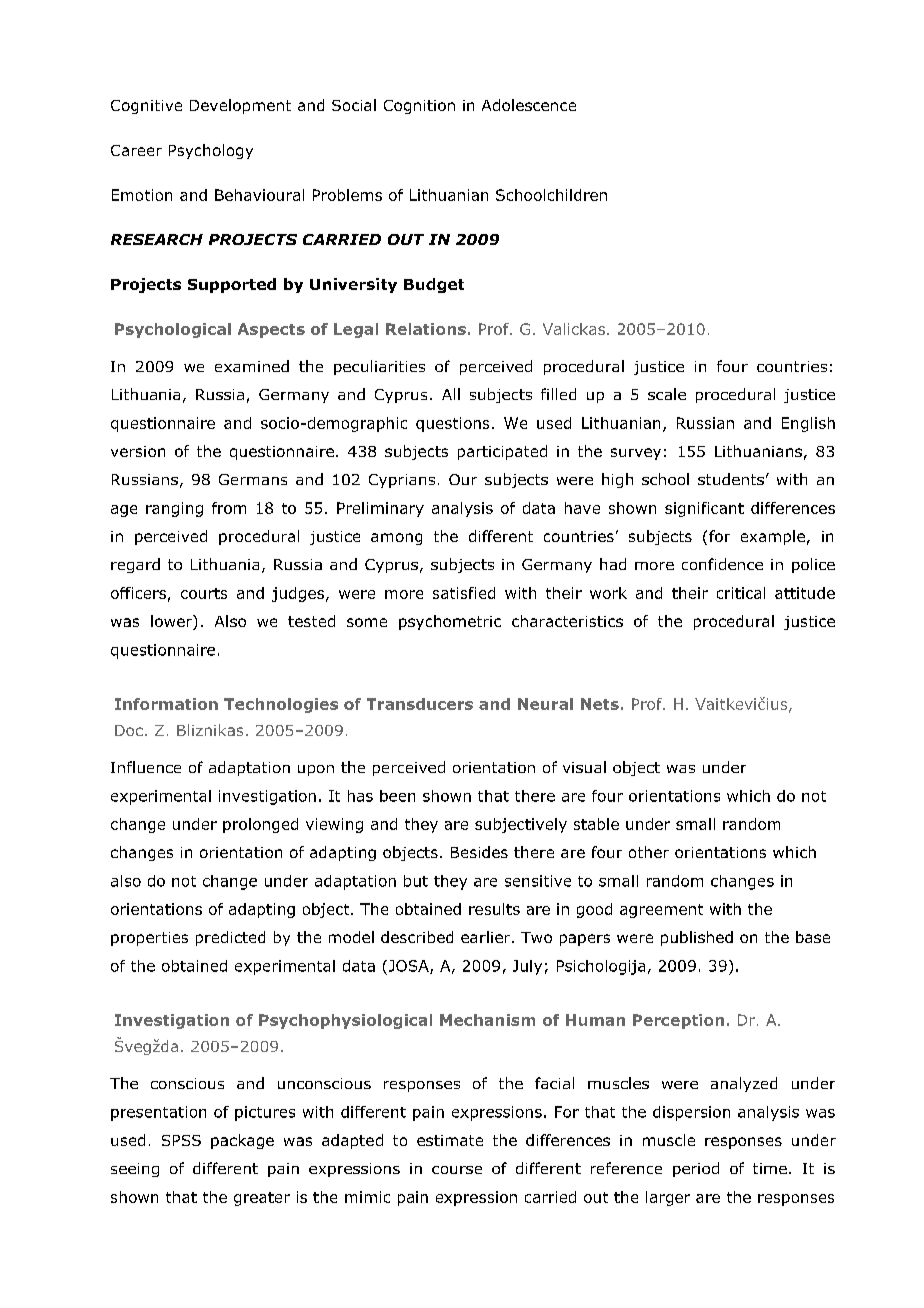 The width and height of the screenshot is (924, 1308). I want to click on critical, so click(741, 593).
